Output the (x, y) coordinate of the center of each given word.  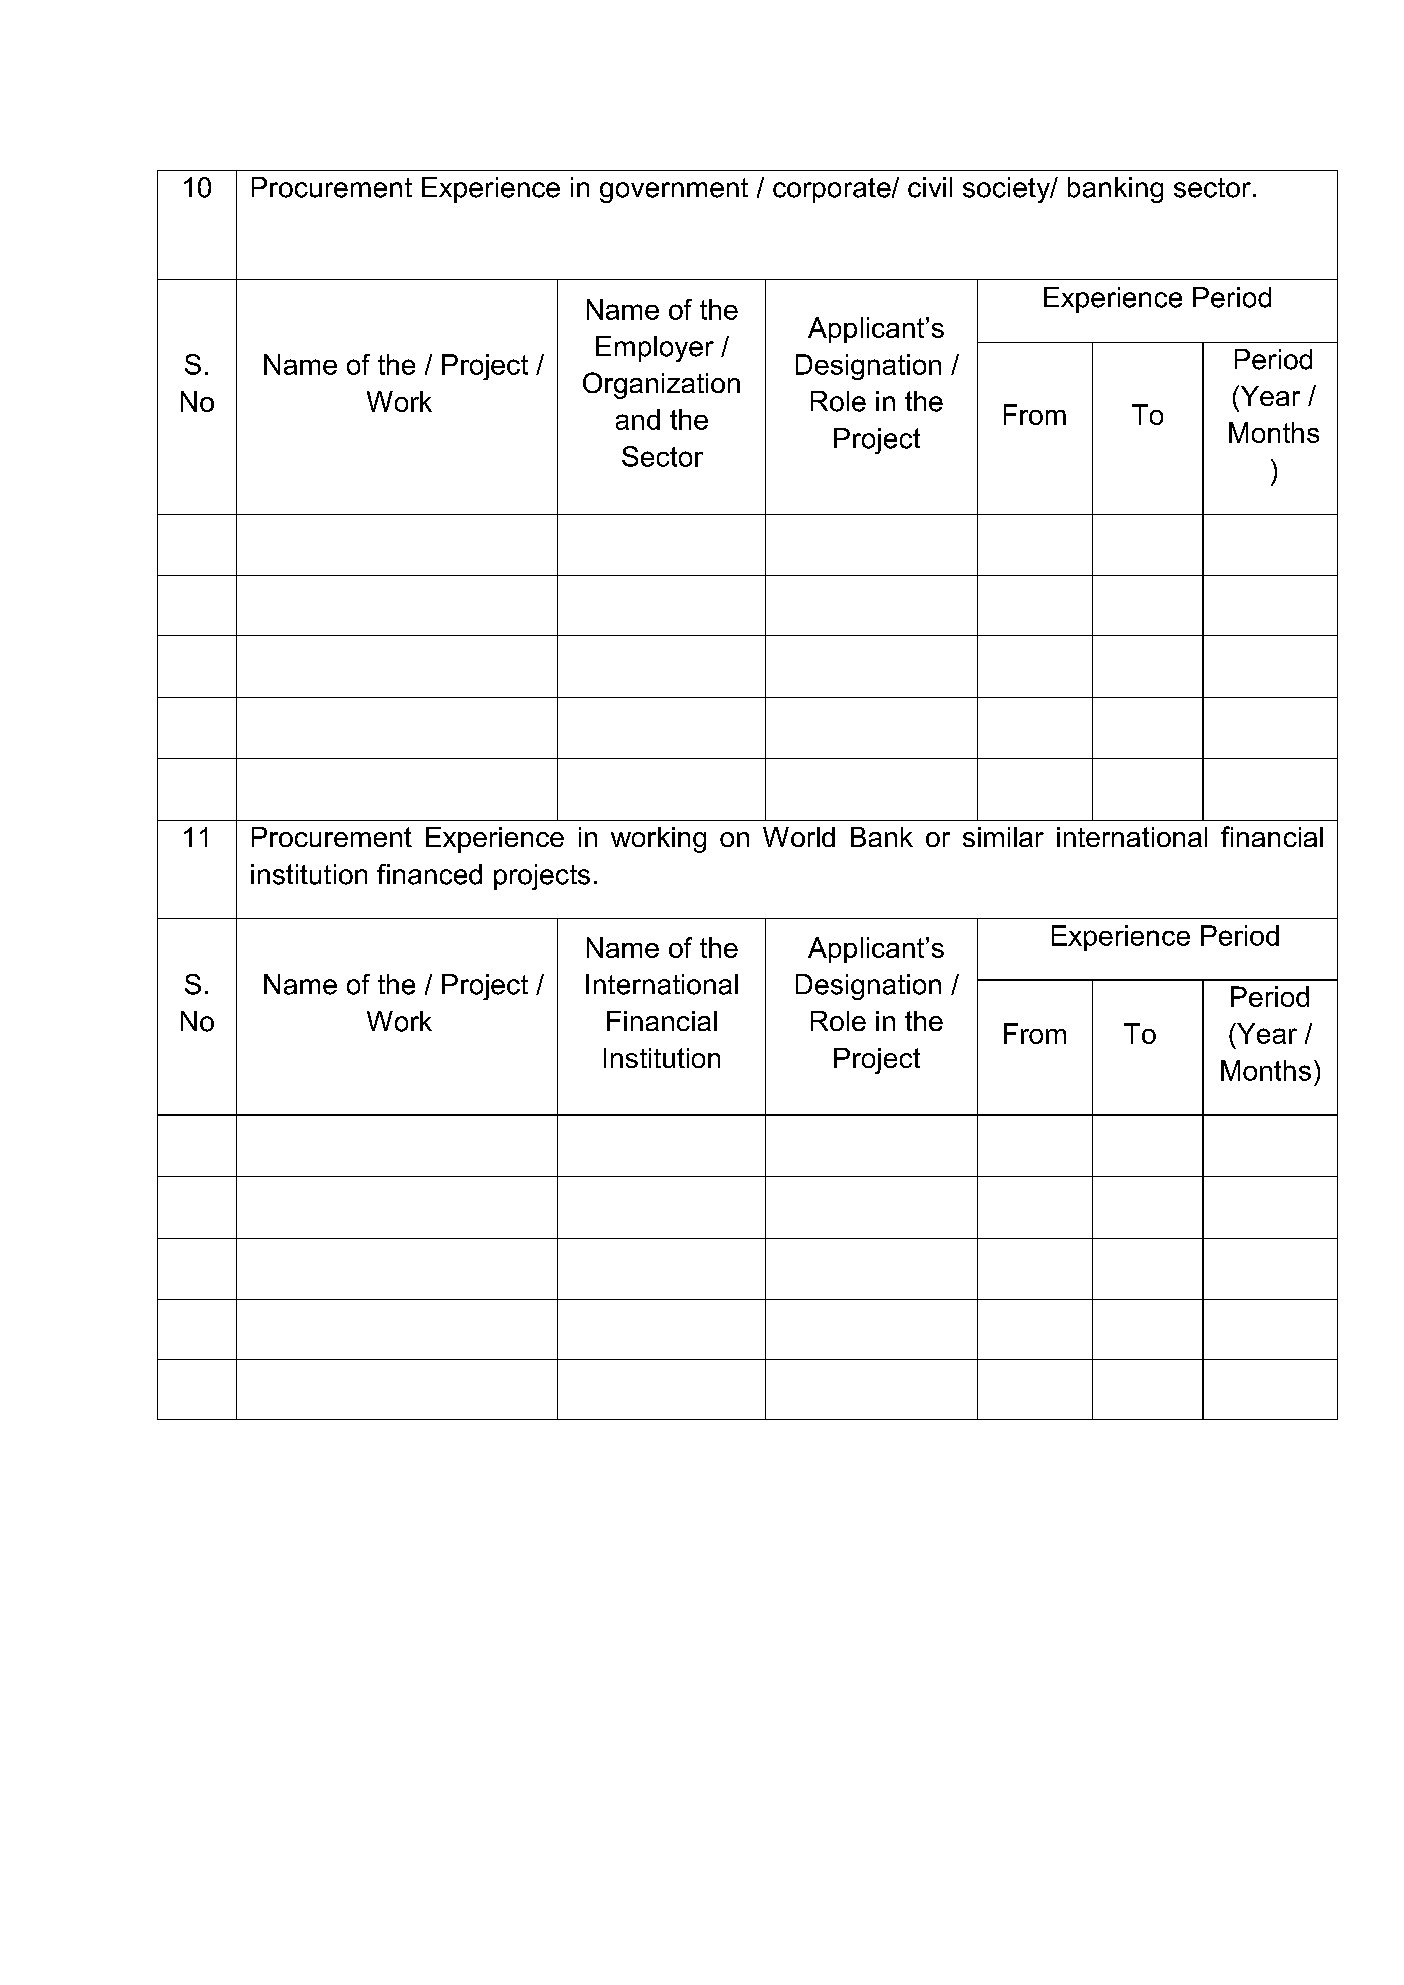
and (638, 419)
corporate (833, 190)
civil (930, 187)
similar (1003, 837)
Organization (661, 385)
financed (429, 874)
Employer (655, 349)
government (674, 190)
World (799, 837)
